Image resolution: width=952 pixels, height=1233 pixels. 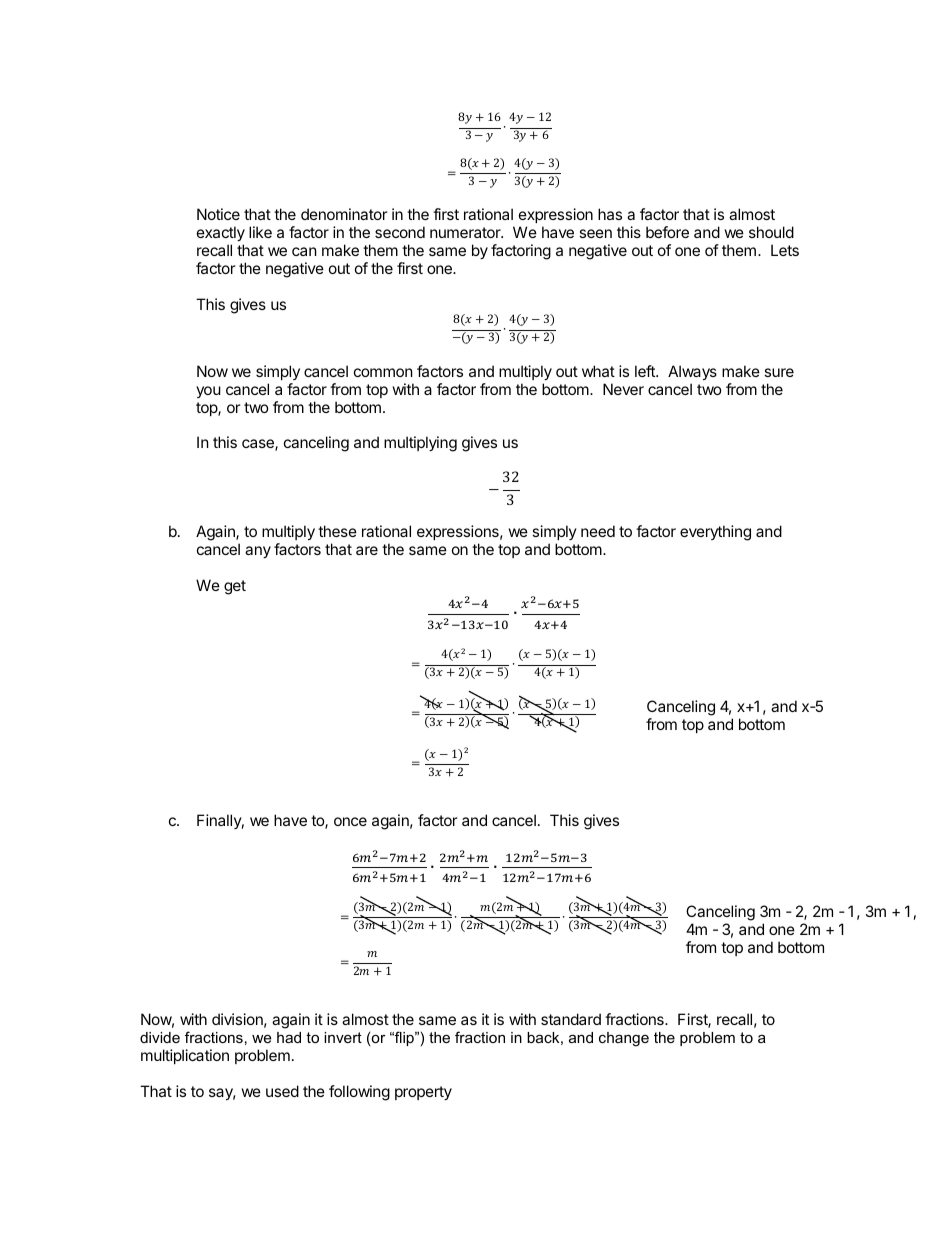 What do you see at coordinates (715, 533) in the screenshot?
I see `everything` at bounding box center [715, 533].
